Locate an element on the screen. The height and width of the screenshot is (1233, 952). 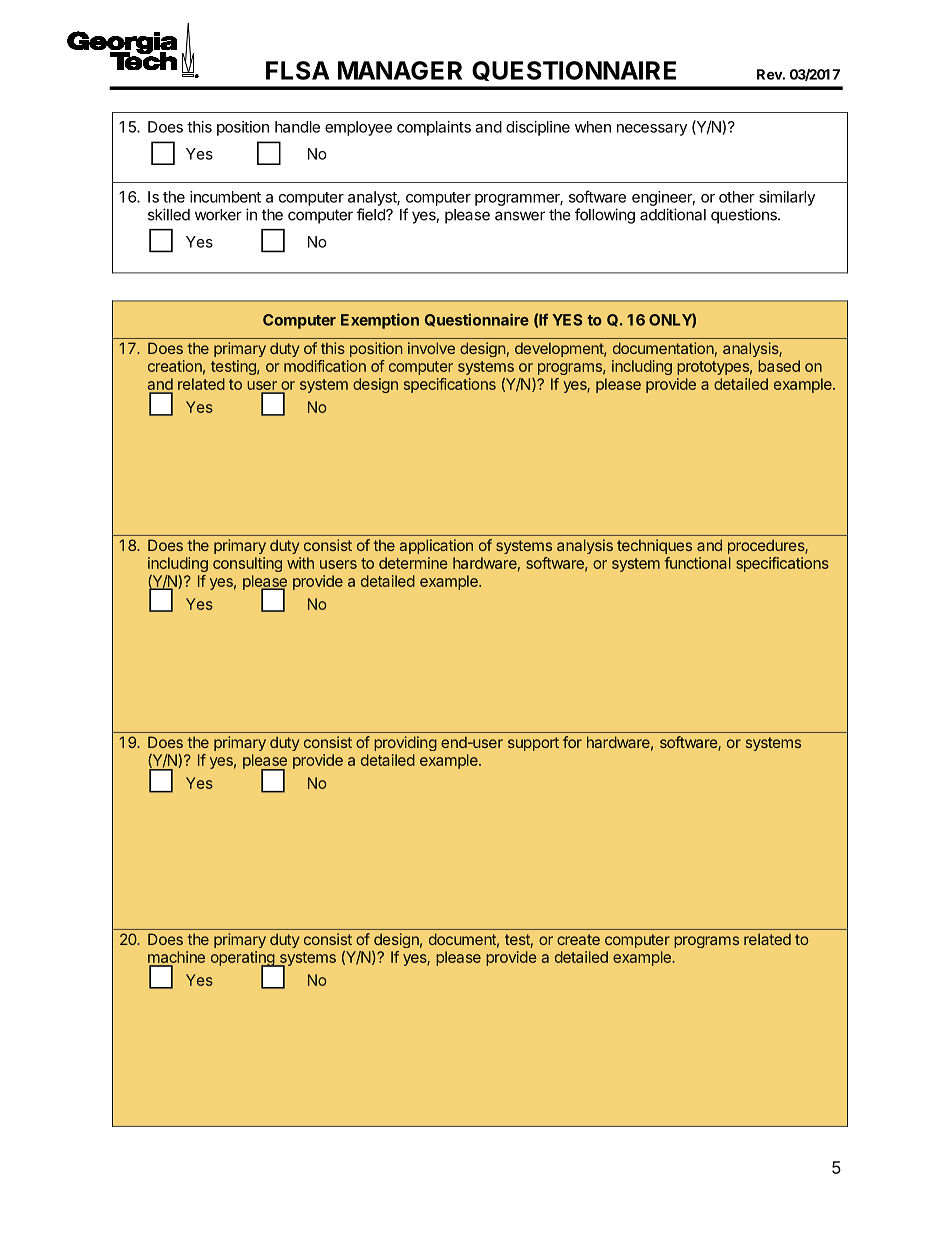
necessary is located at coordinates (652, 130).
